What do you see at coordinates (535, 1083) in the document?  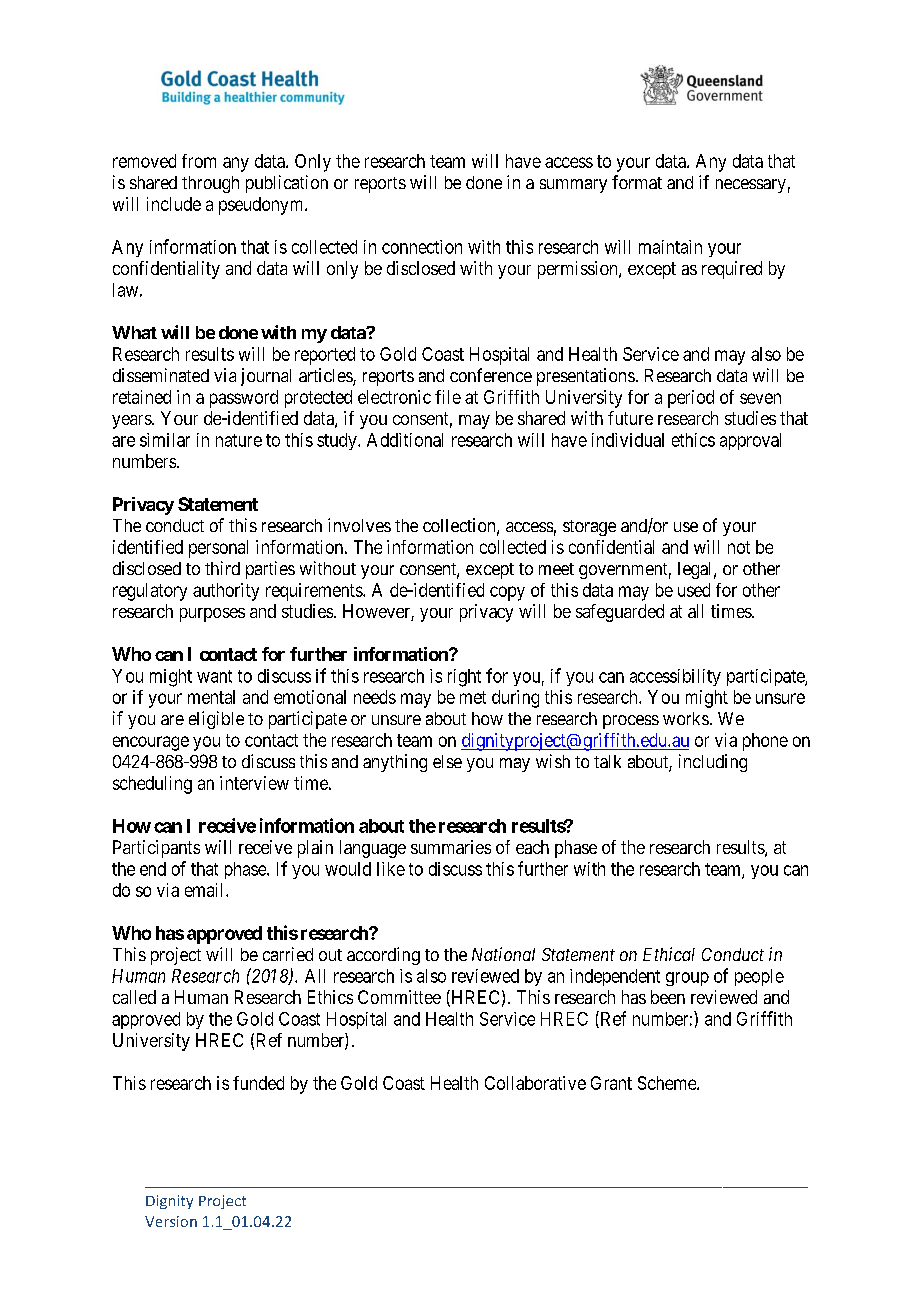 I see `Collaborative` at bounding box center [535, 1083].
